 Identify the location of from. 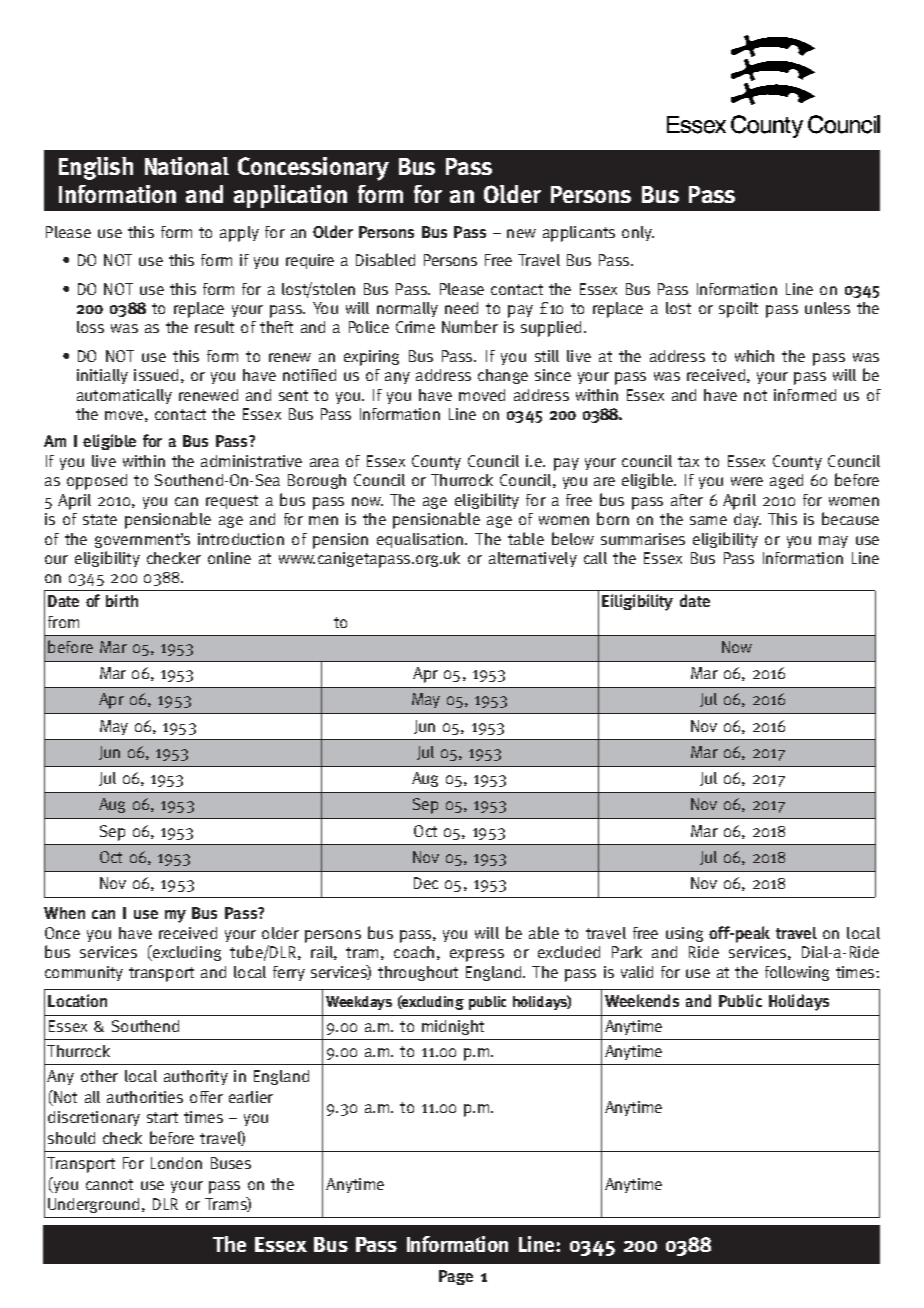
(63, 622).
